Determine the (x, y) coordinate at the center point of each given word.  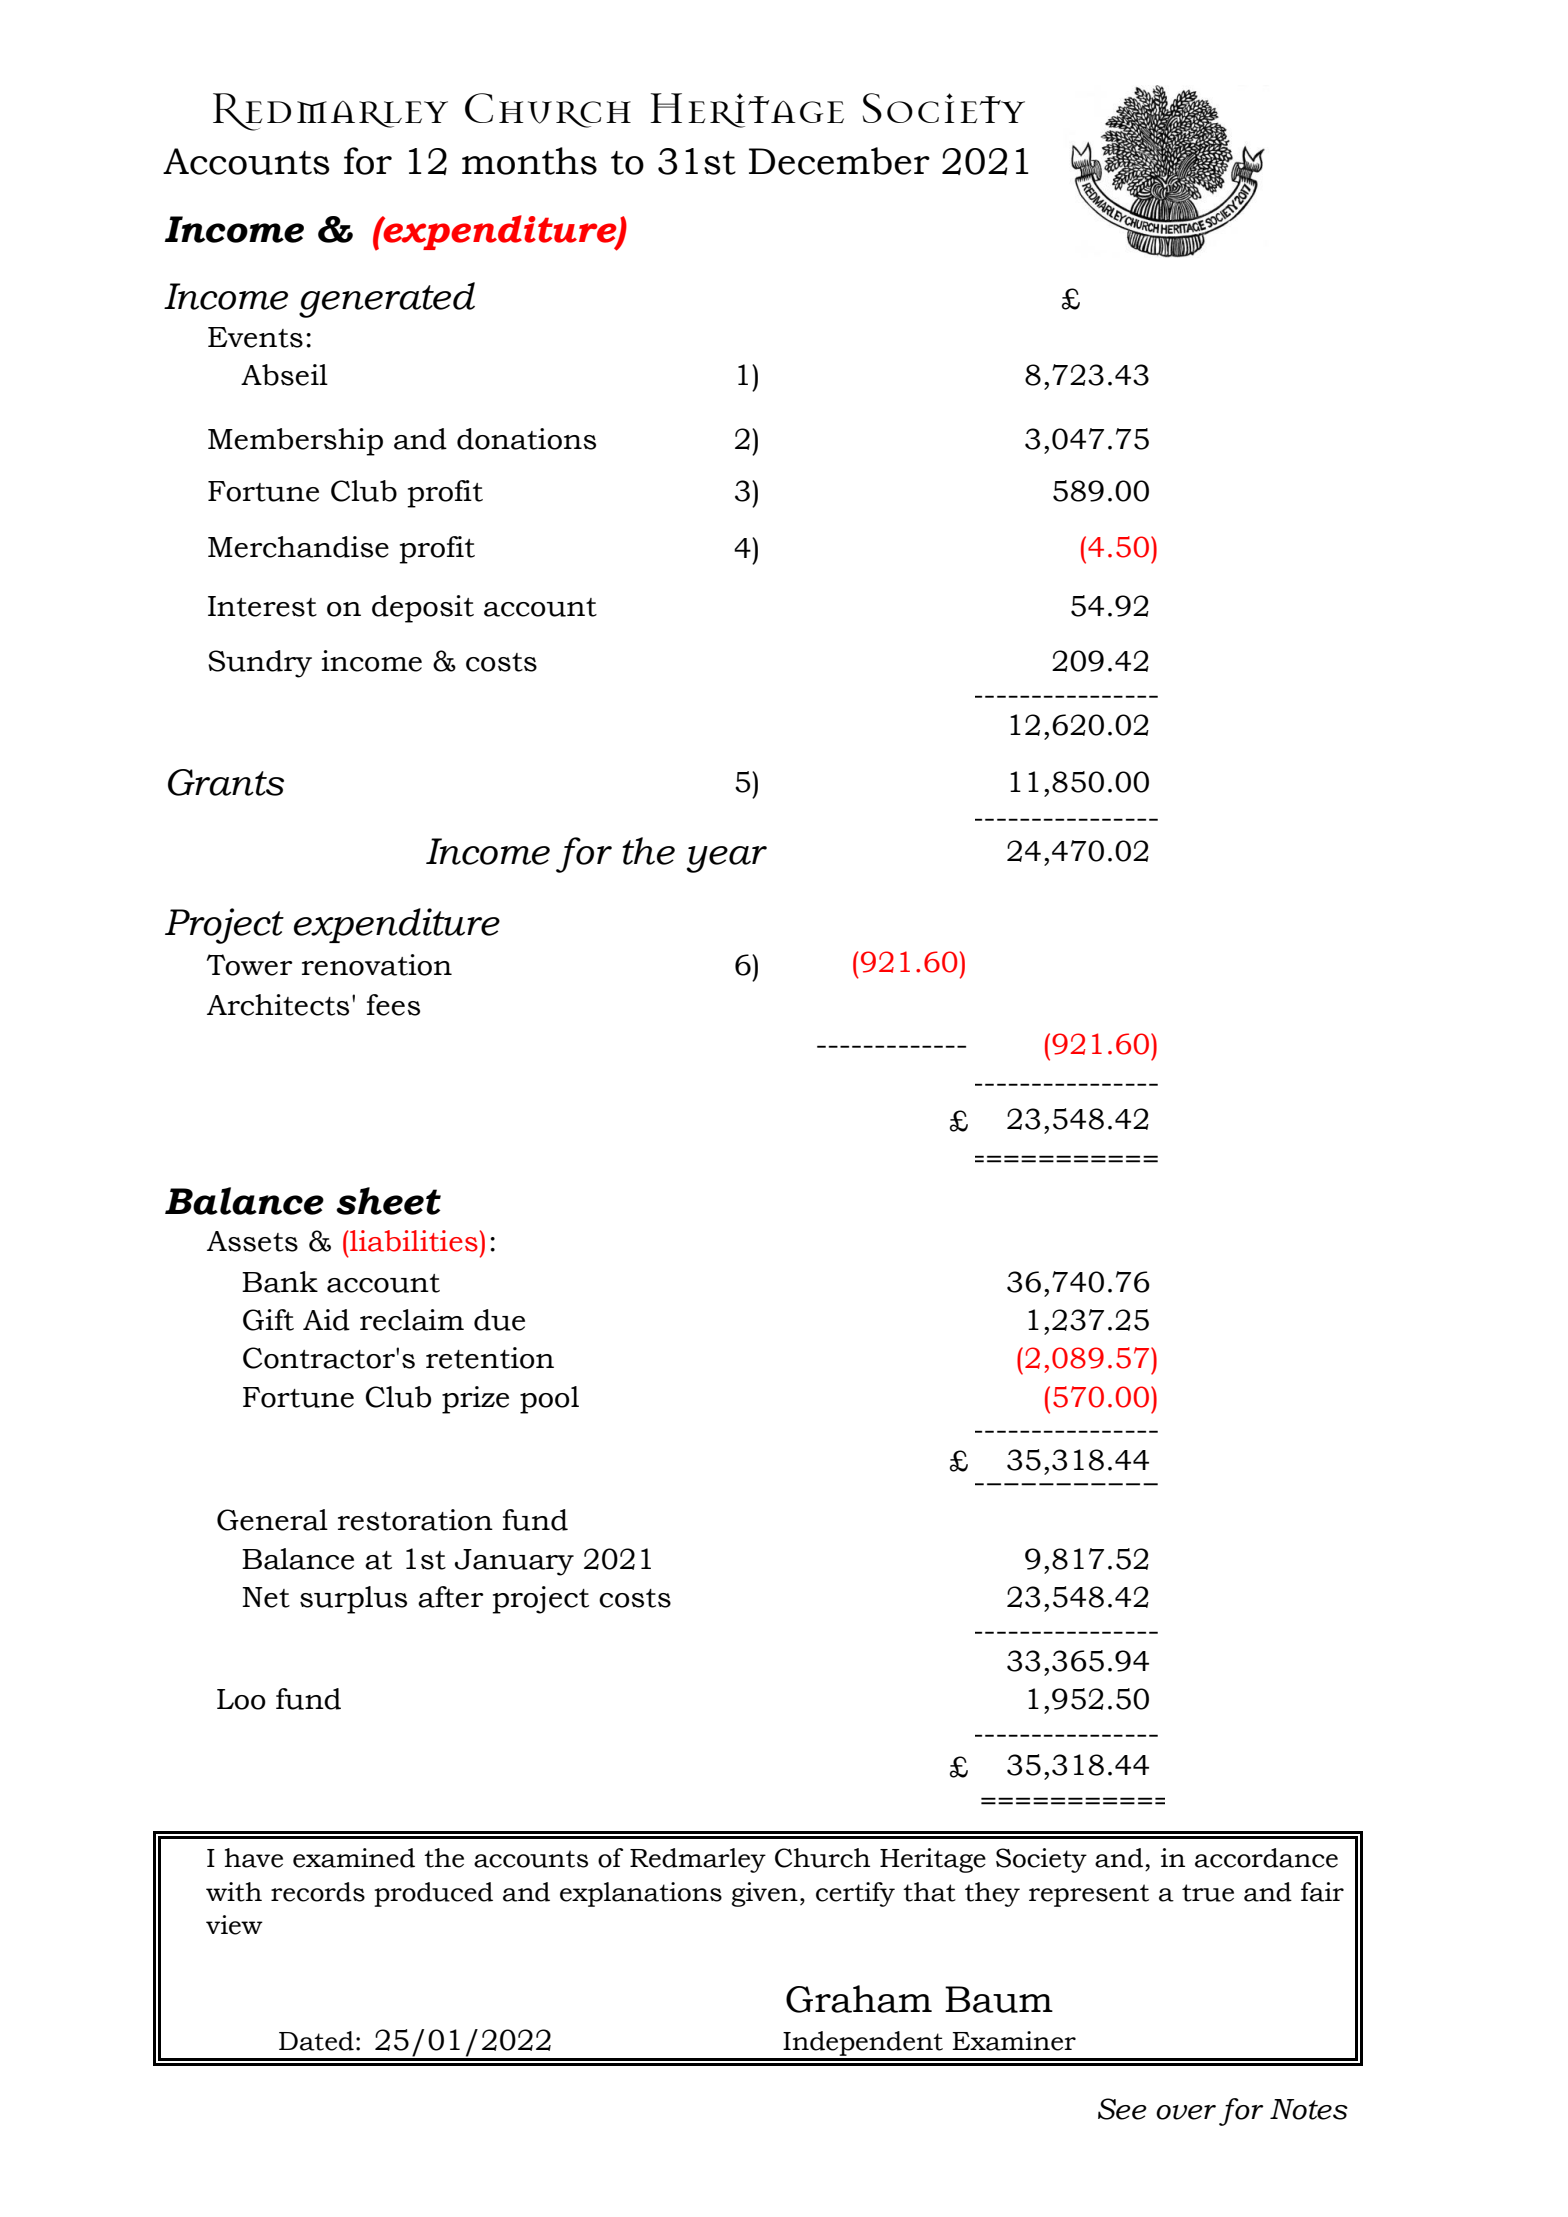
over (1186, 2112)
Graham (859, 1999)
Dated (316, 2041)
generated (387, 300)
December (839, 161)
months (529, 161)
